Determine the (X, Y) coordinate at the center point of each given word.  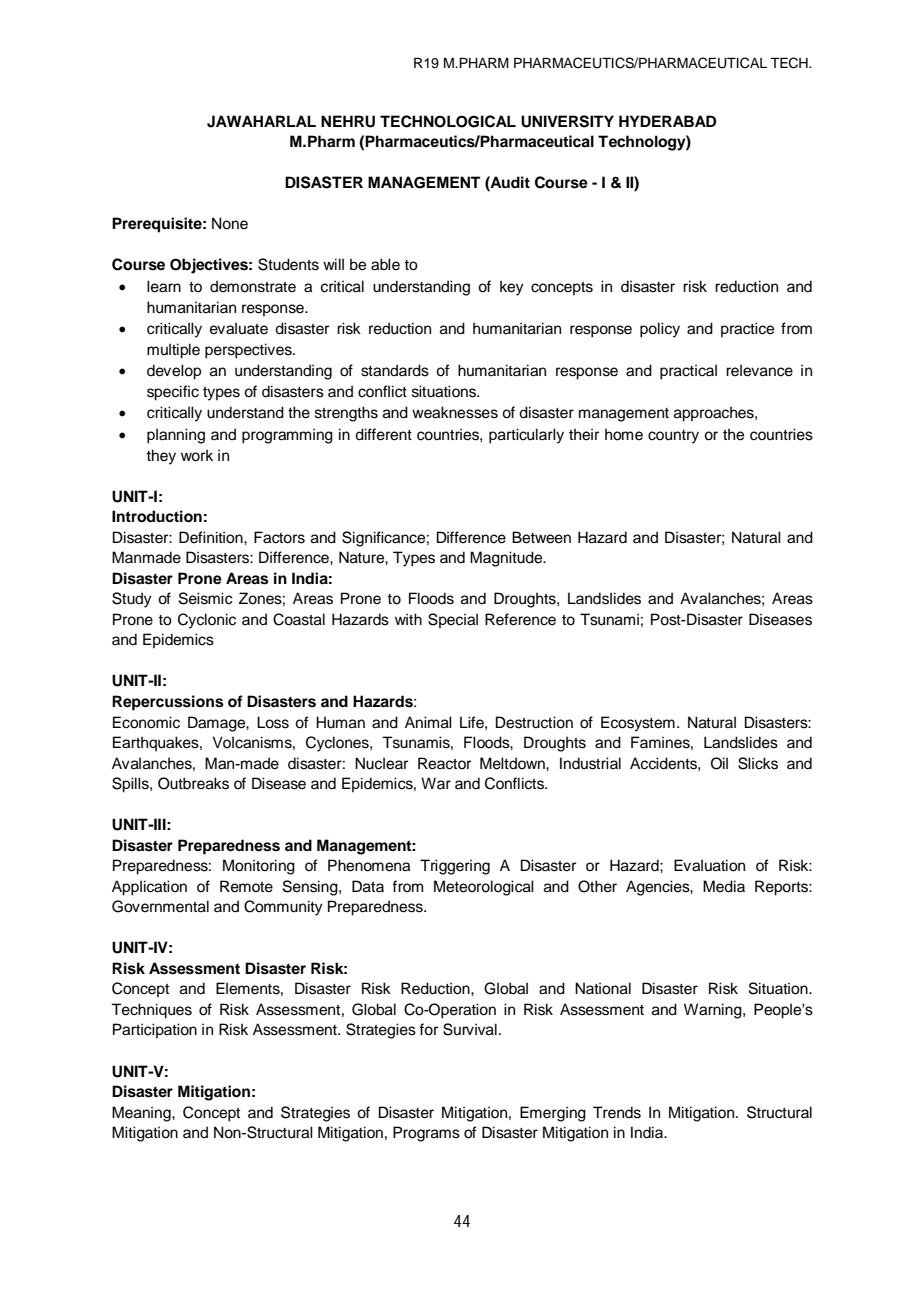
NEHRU (348, 121)
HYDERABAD (667, 121)
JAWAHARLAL (261, 121)
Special (453, 620)
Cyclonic (207, 621)
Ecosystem (638, 724)
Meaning (142, 1114)
